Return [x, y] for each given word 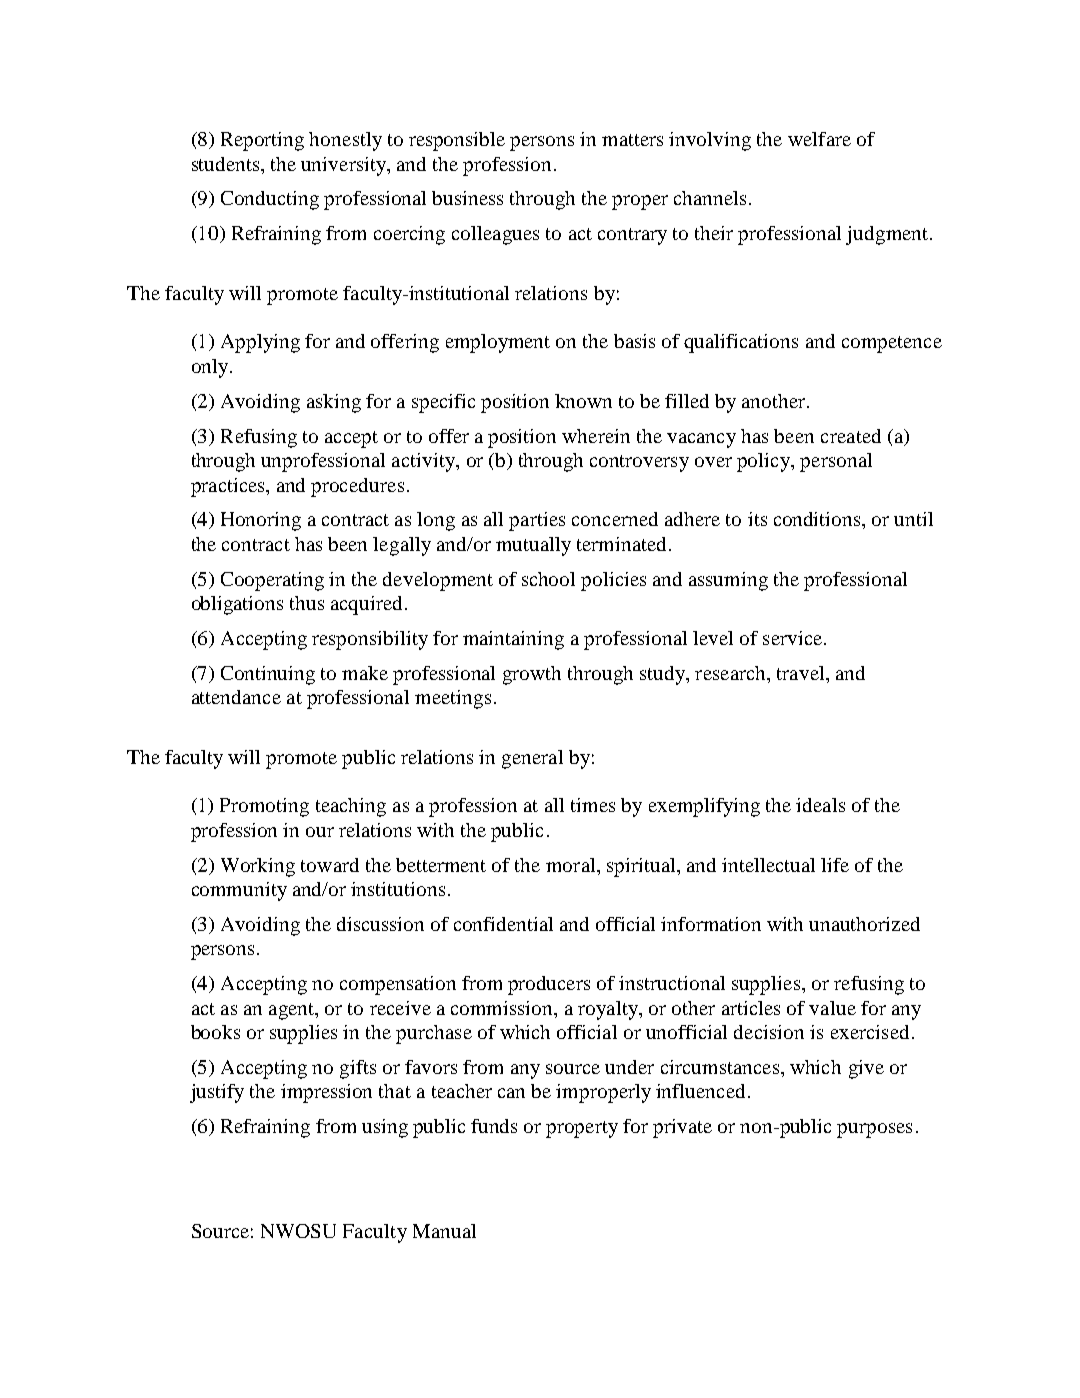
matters [632, 140]
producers [549, 985]
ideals [820, 805]
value [832, 1008]
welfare [819, 139]
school [548, 579]
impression [326, 1093]
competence [892, 344]
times [593, 805]
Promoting [264, 807]
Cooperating [272, 581]
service [792, 638]
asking [334, 403]
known [583, 401]
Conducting [270, 200]
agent [293, 1011]
